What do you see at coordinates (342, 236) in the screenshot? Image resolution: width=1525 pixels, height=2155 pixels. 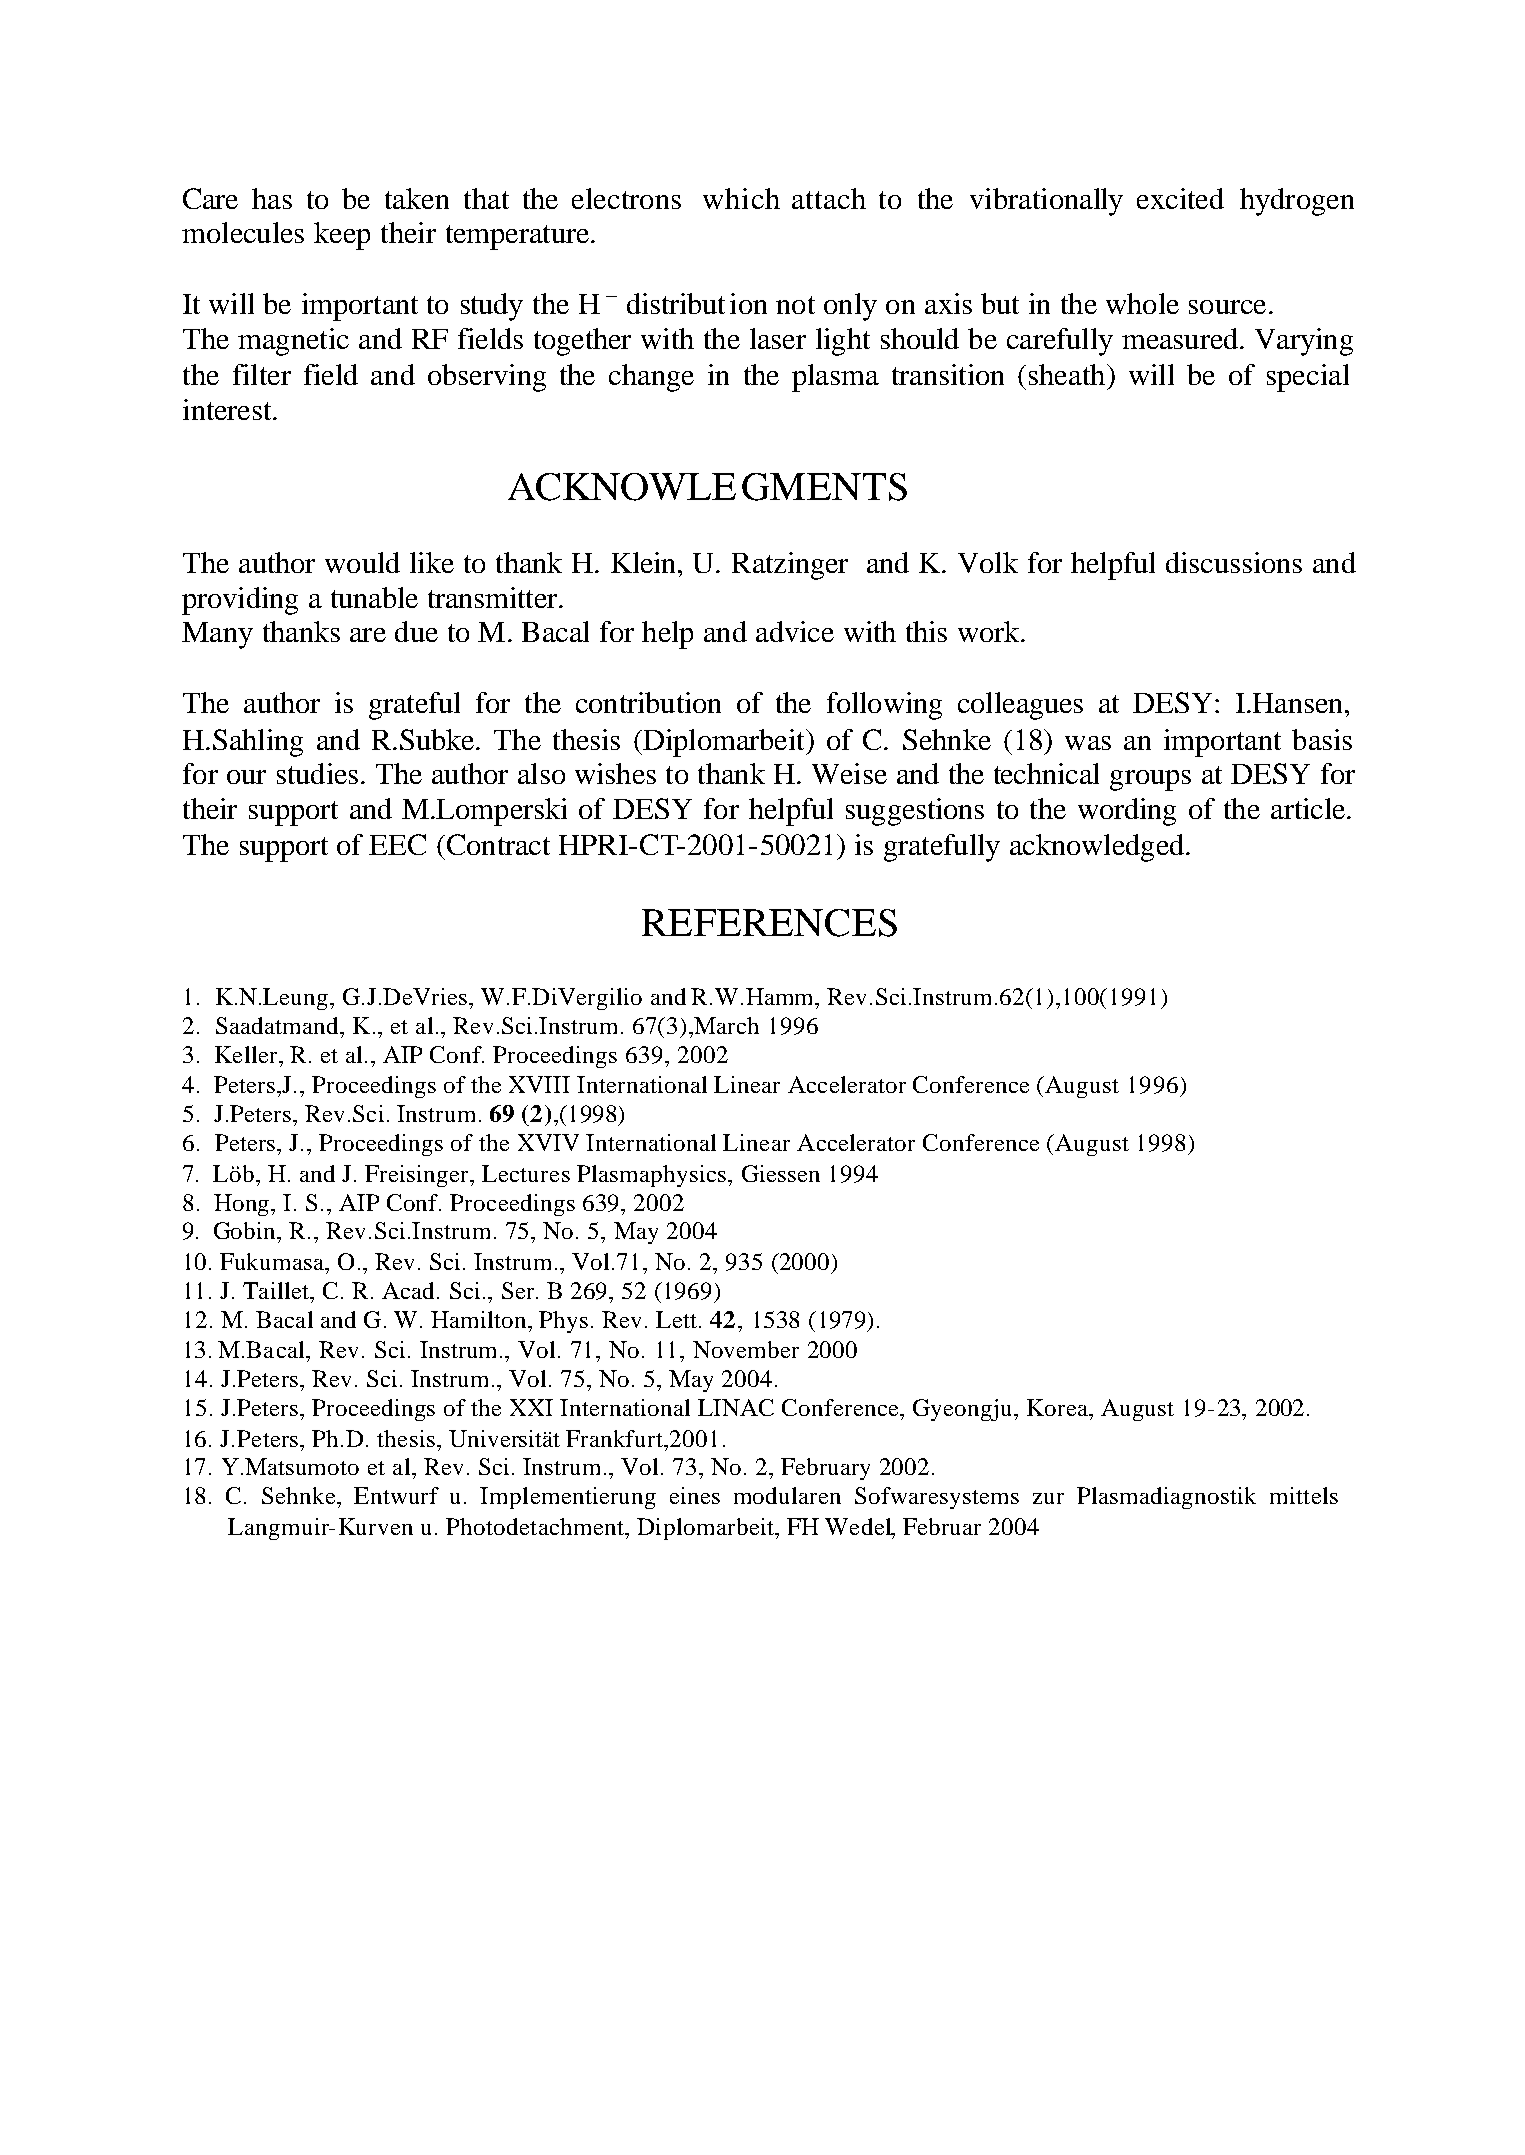 I see `keep` at bounding box center [342, 236].
